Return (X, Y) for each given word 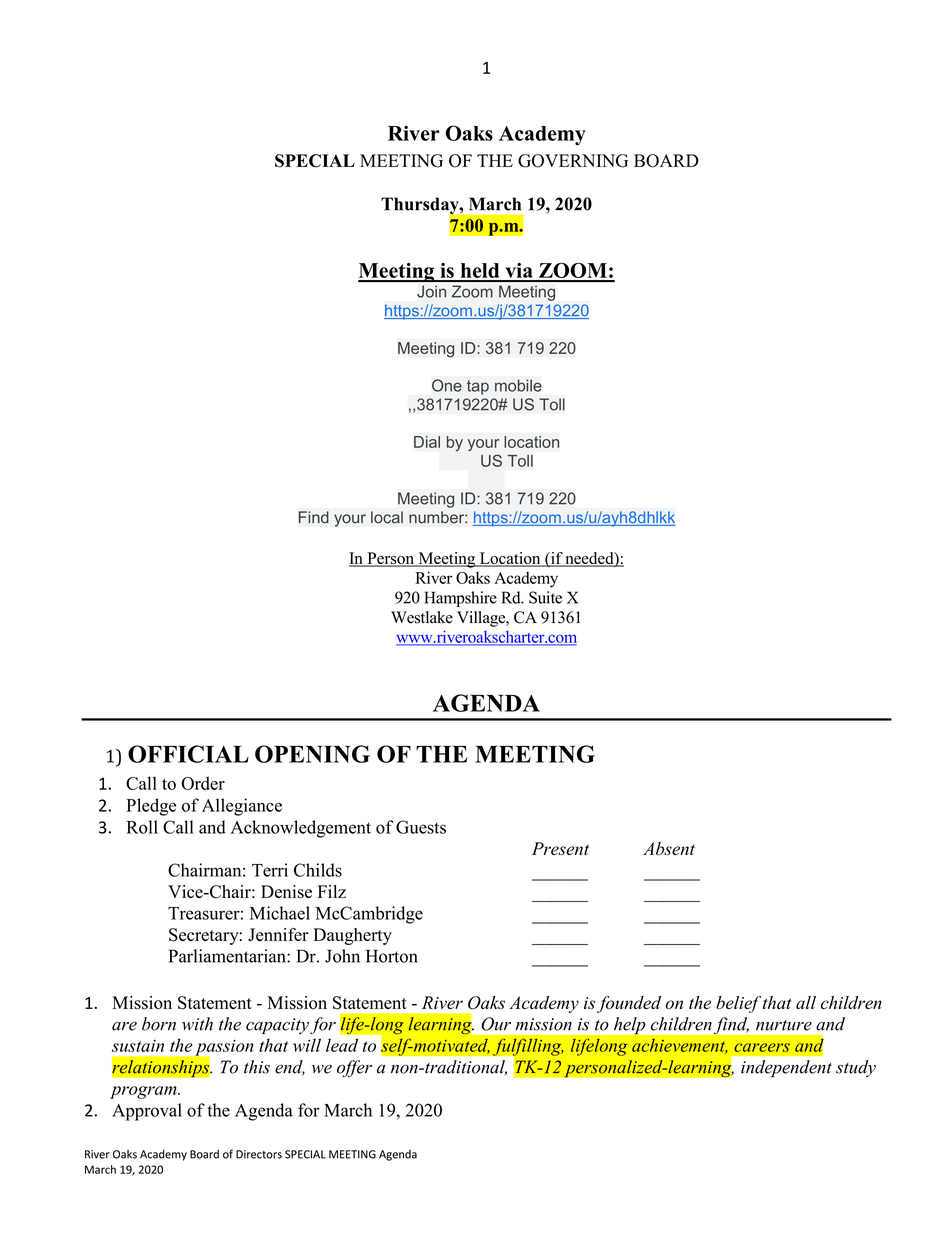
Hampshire (460, 599)
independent (786, 1069)
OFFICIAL (188, 754)
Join (431, 291)
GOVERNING (573, 161)
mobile (518, 385)
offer (354, 1068)
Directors (259, 1154)
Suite (545, 597)
